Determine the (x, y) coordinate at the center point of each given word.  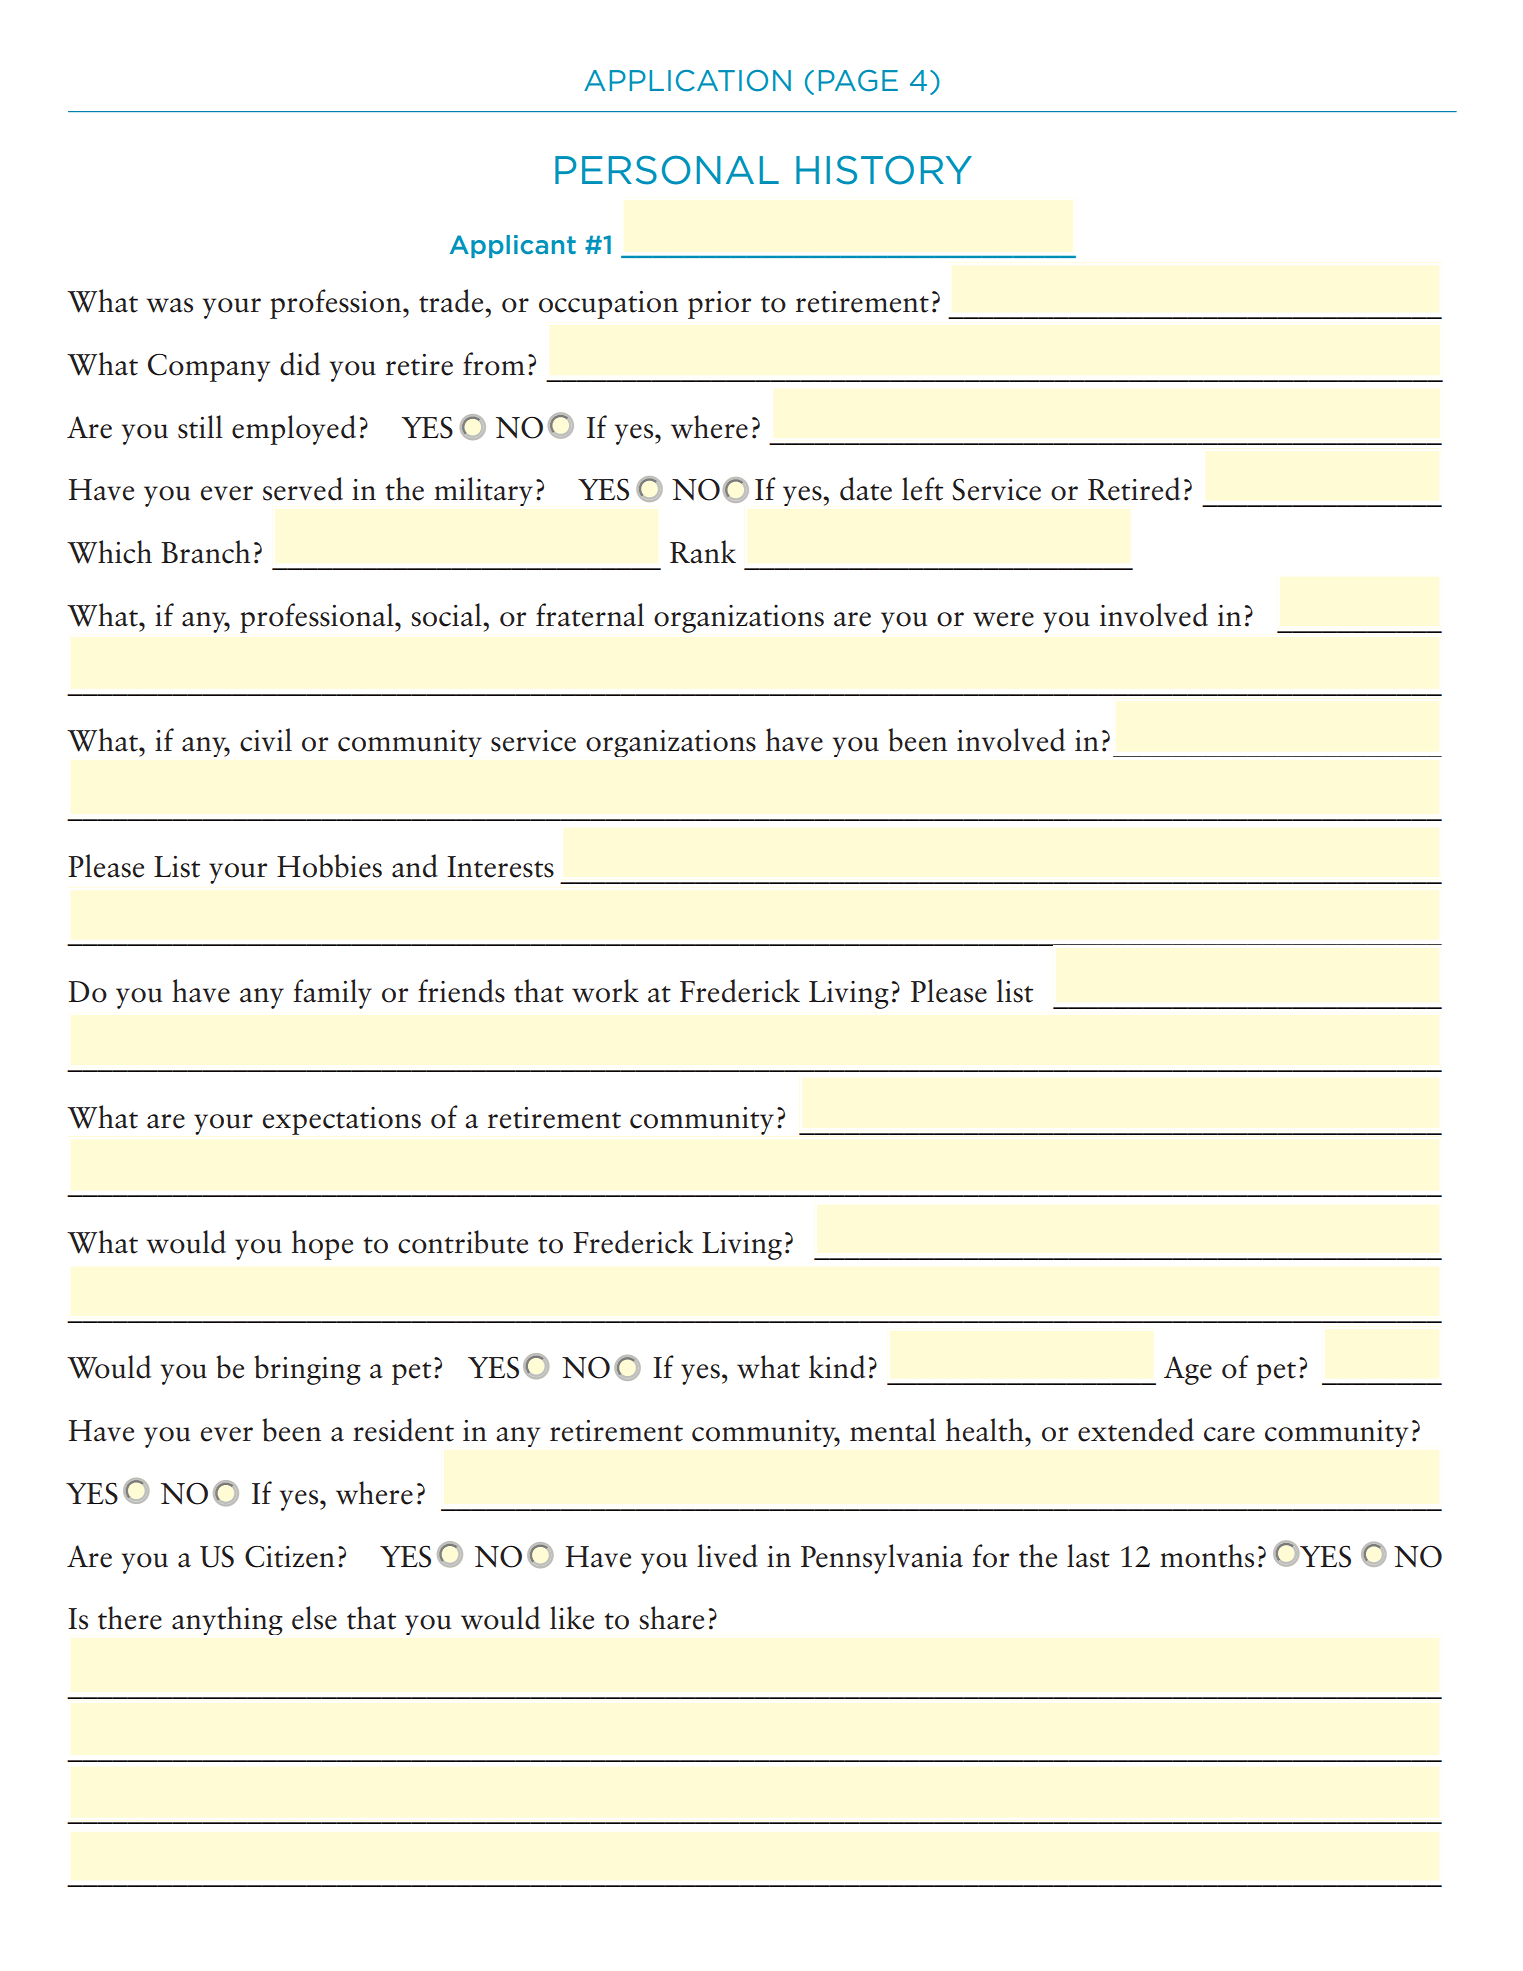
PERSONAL (667, 170)
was (169, 305)
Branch (205, 552)
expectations (342, 1121)
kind (837, 1367)
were (1003, 619)
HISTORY (884, 170)
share (671, 1618)
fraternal (590, 615)
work (605, 991)
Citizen (290, 1557)
